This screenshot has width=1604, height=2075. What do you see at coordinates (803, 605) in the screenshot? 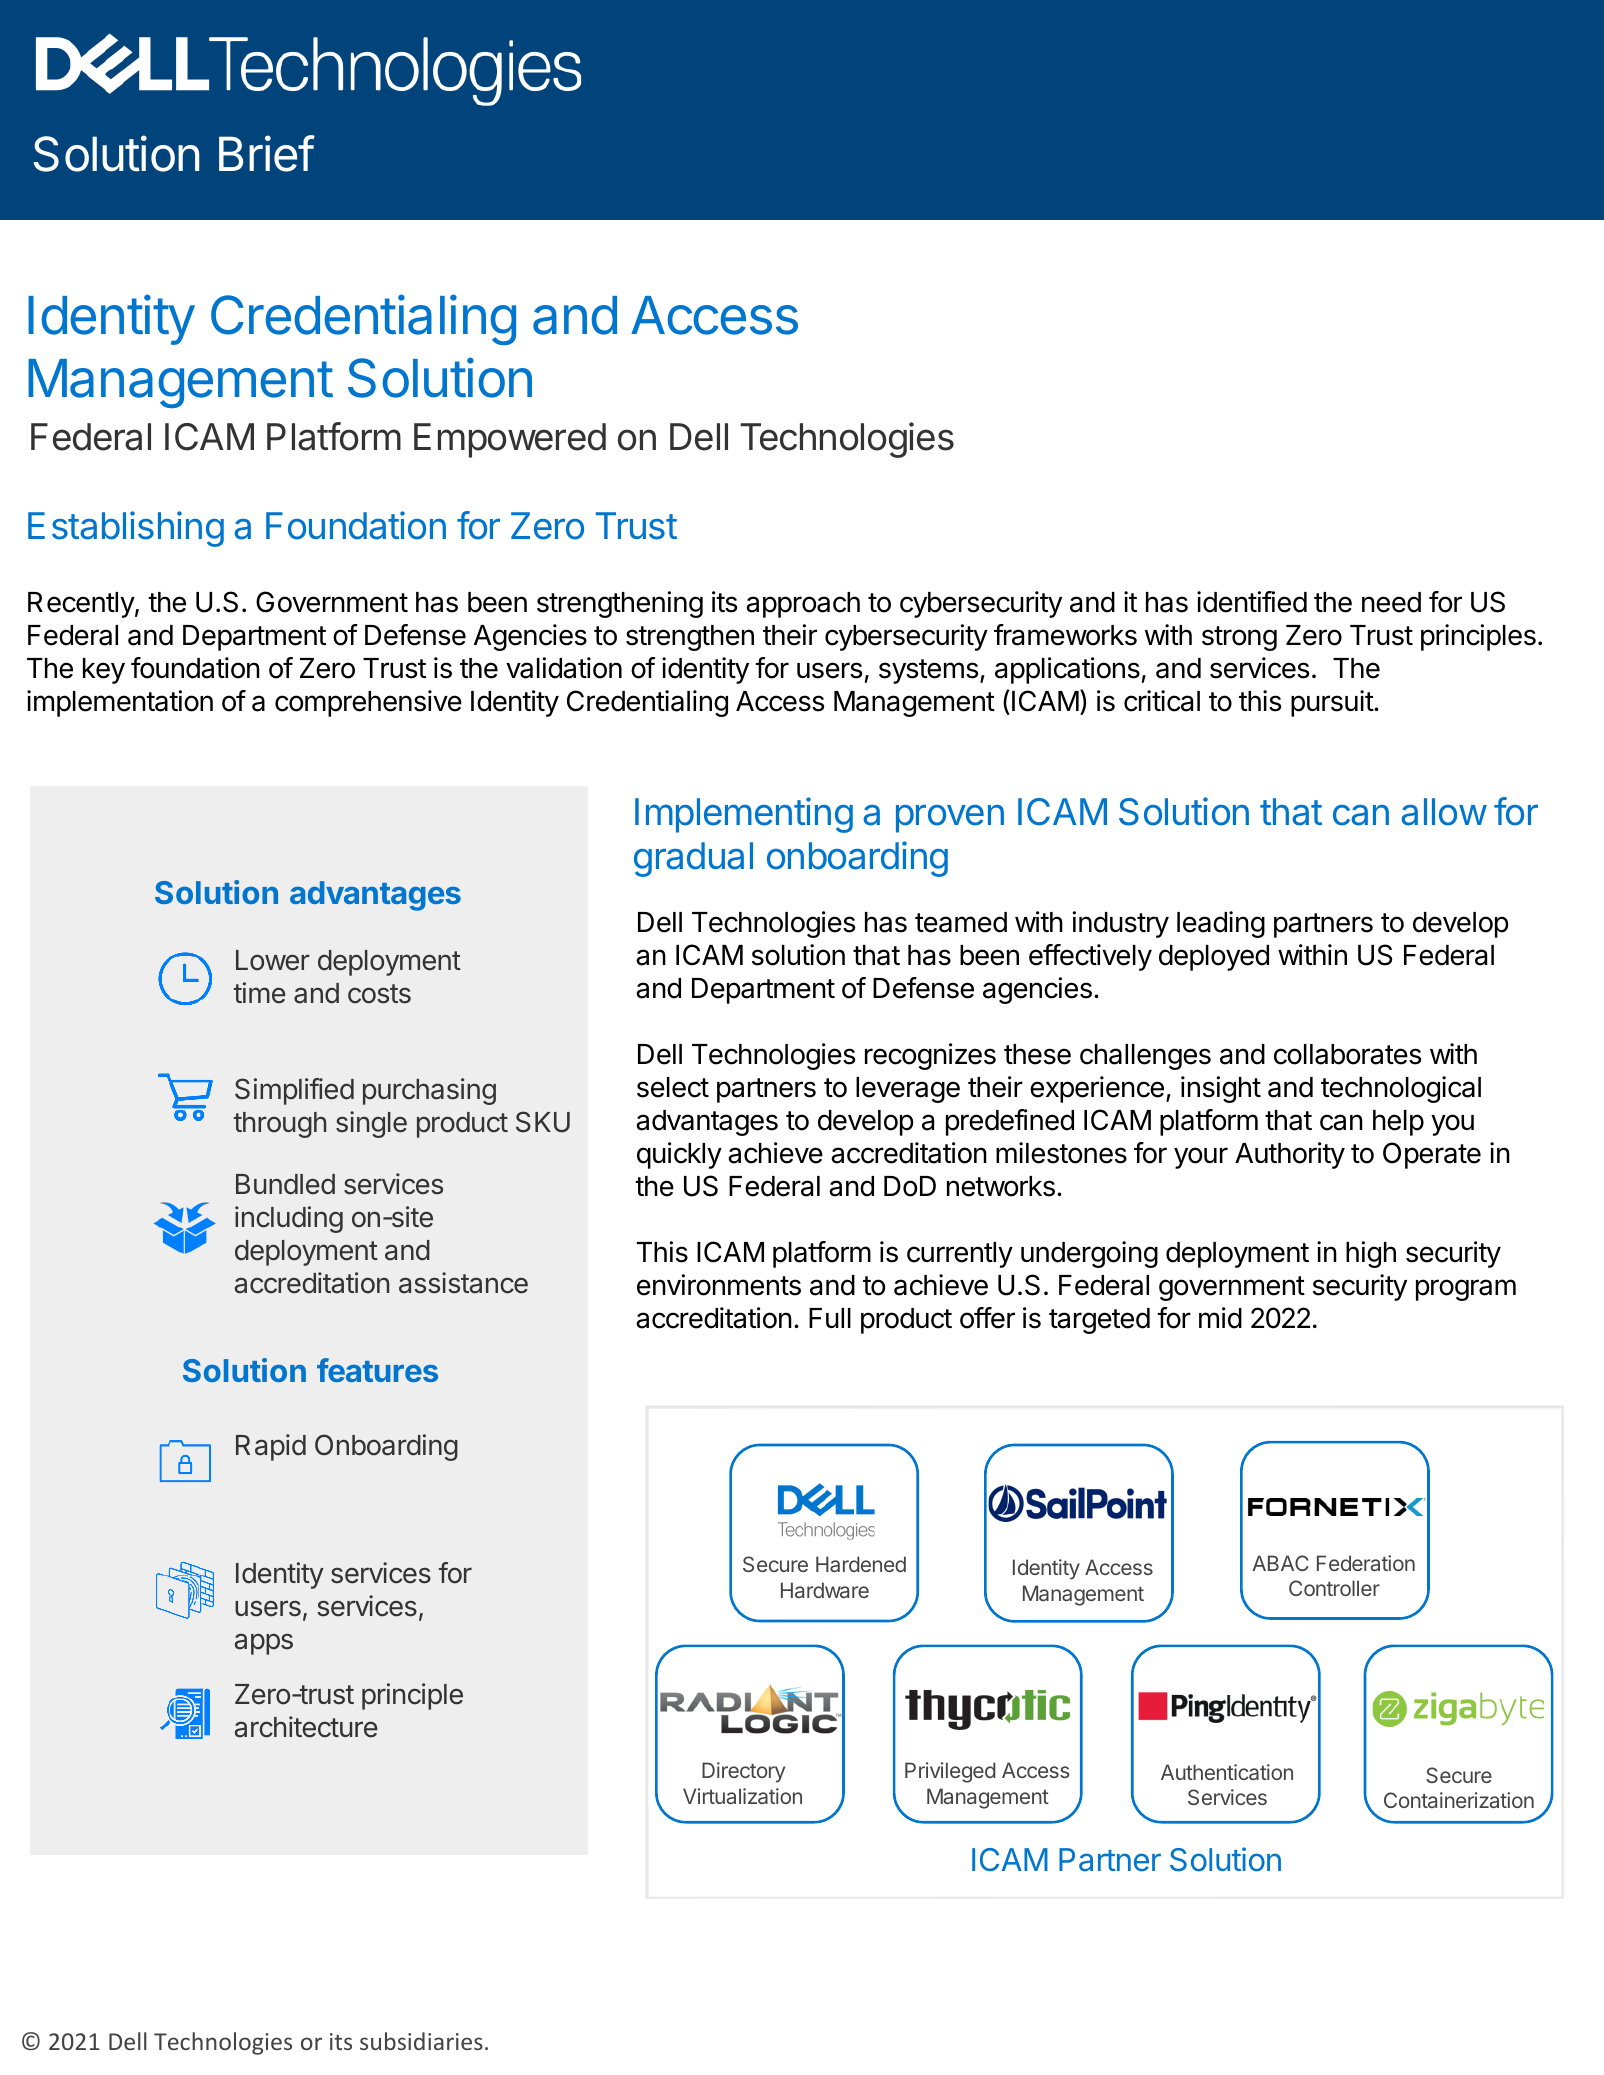
I see `approach` at bounding box center [803, 605].
